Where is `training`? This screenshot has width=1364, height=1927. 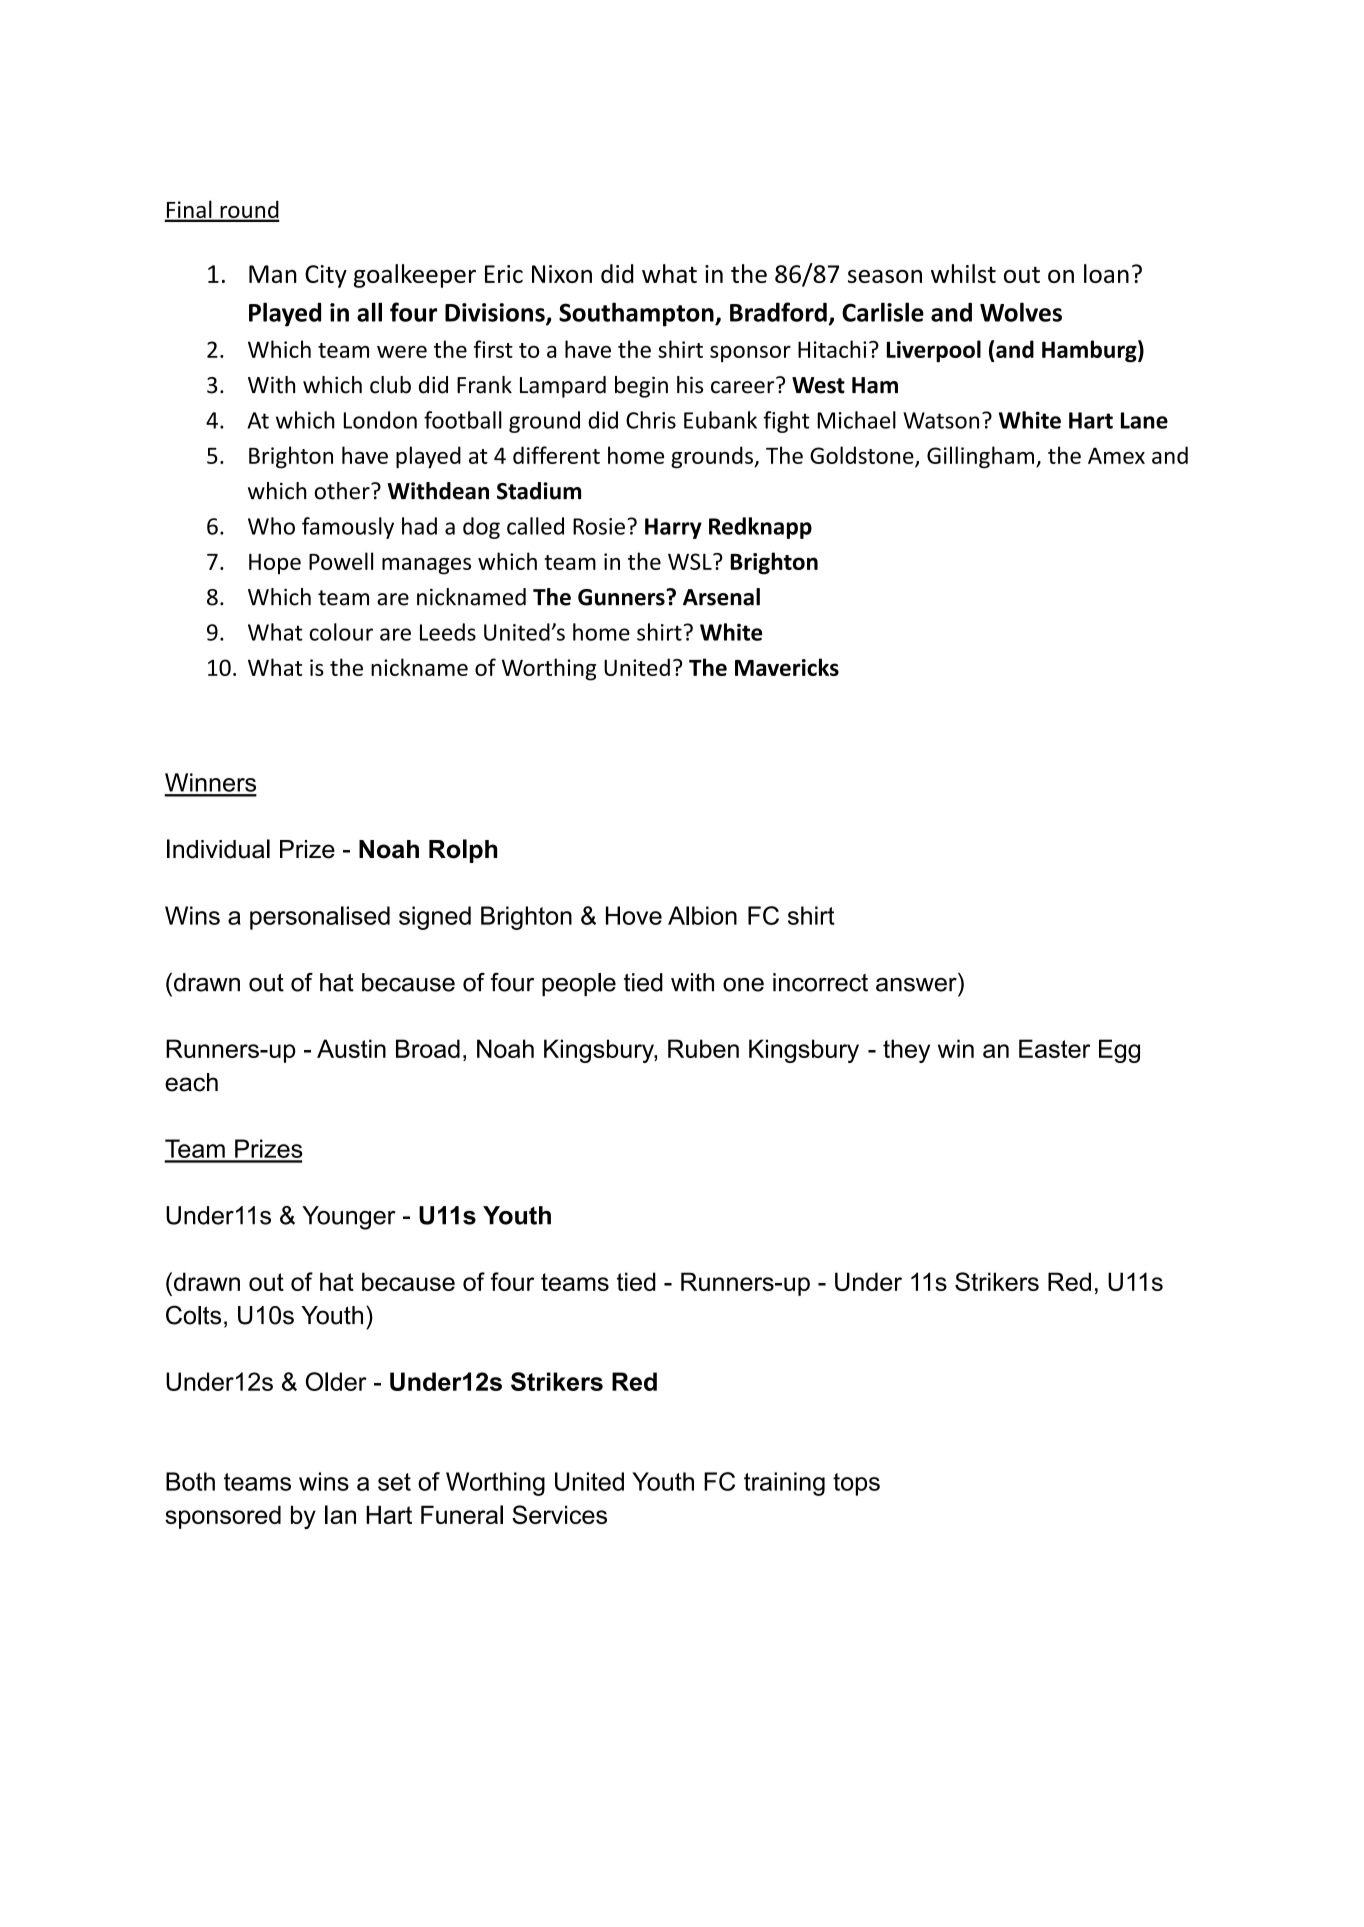 training is located at coordinates (784, 1484).
